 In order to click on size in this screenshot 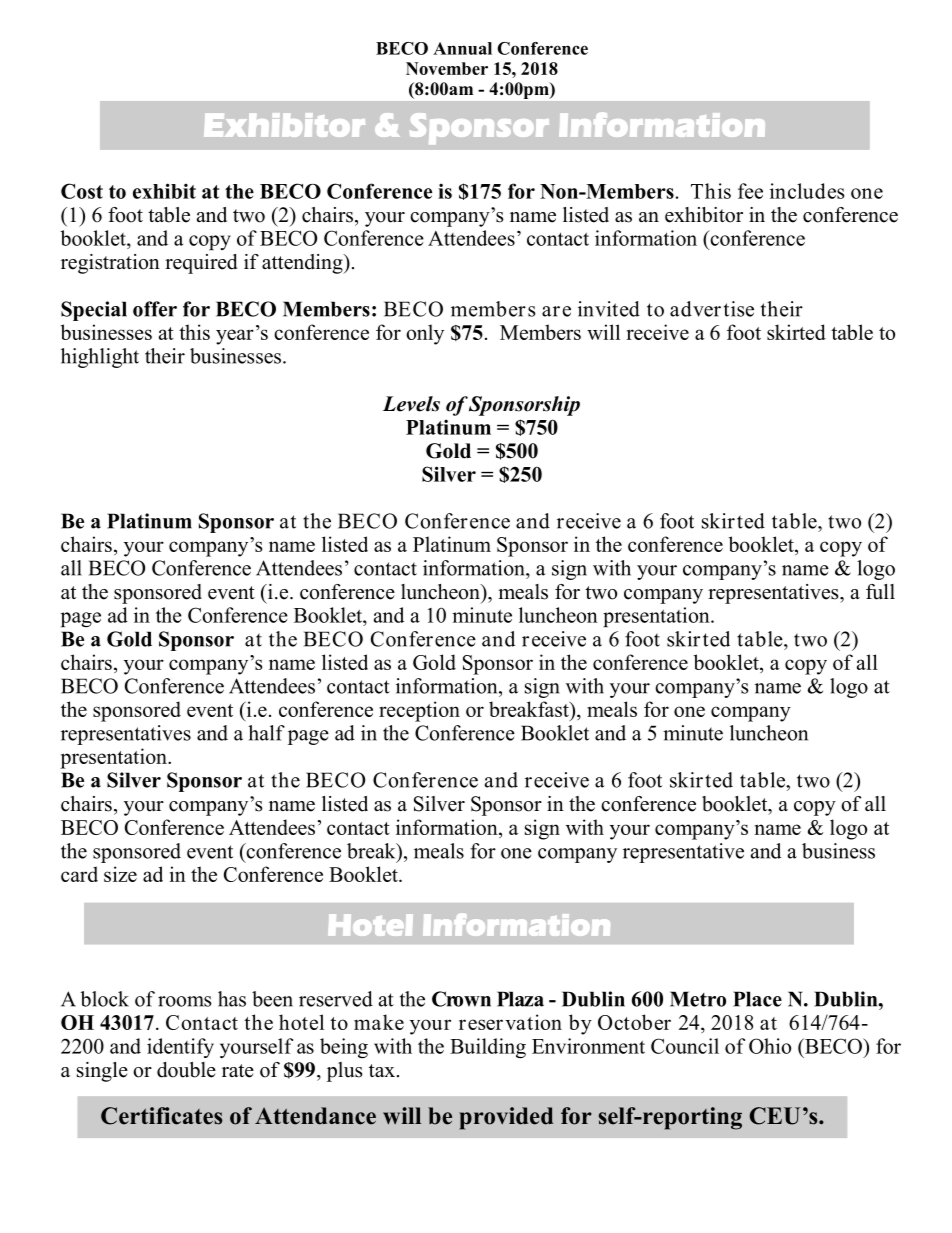, I will do `click(120, 874)`.
